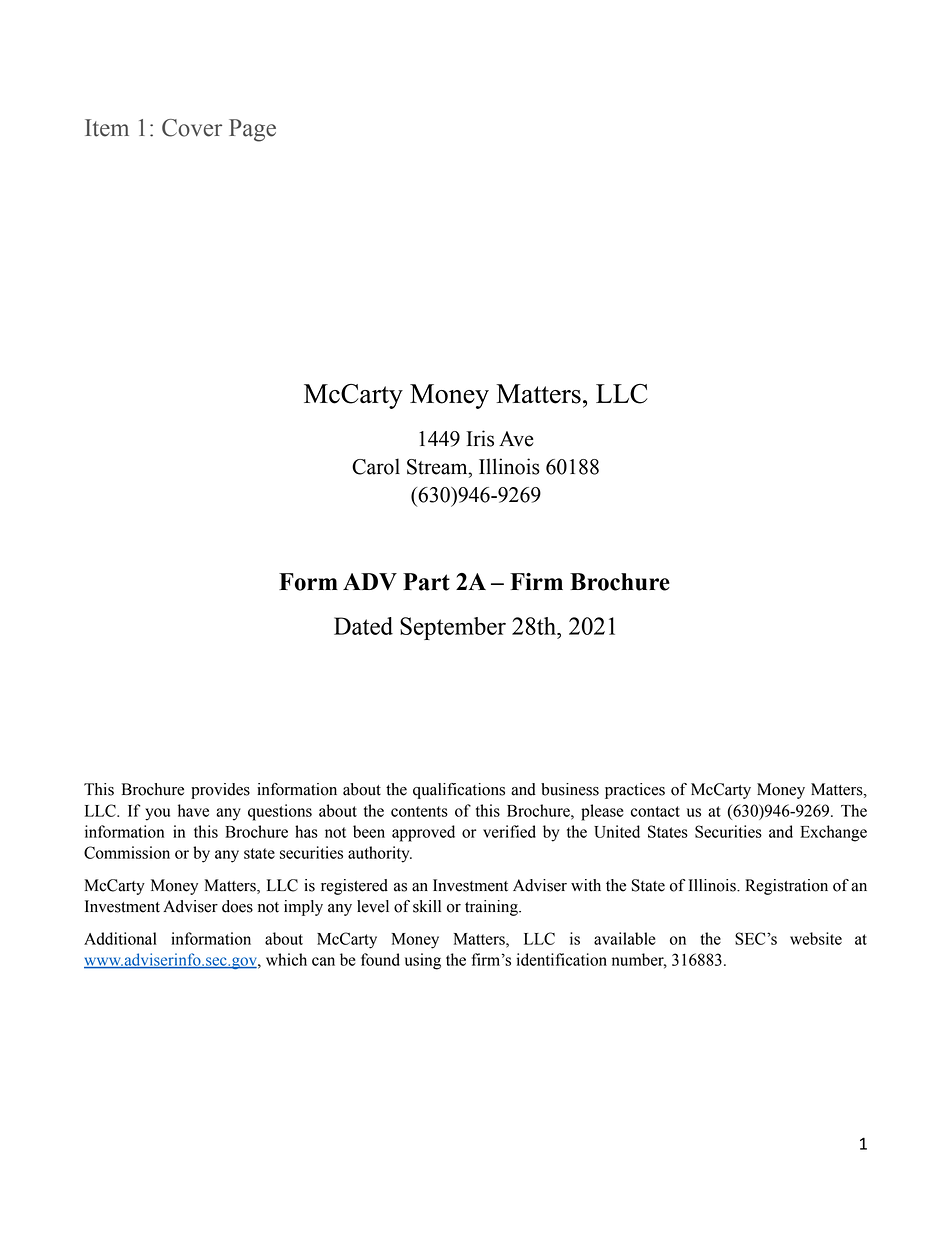 The height and width of the page is (1233, 952). I want to click on Dated, so click(363, 626).
